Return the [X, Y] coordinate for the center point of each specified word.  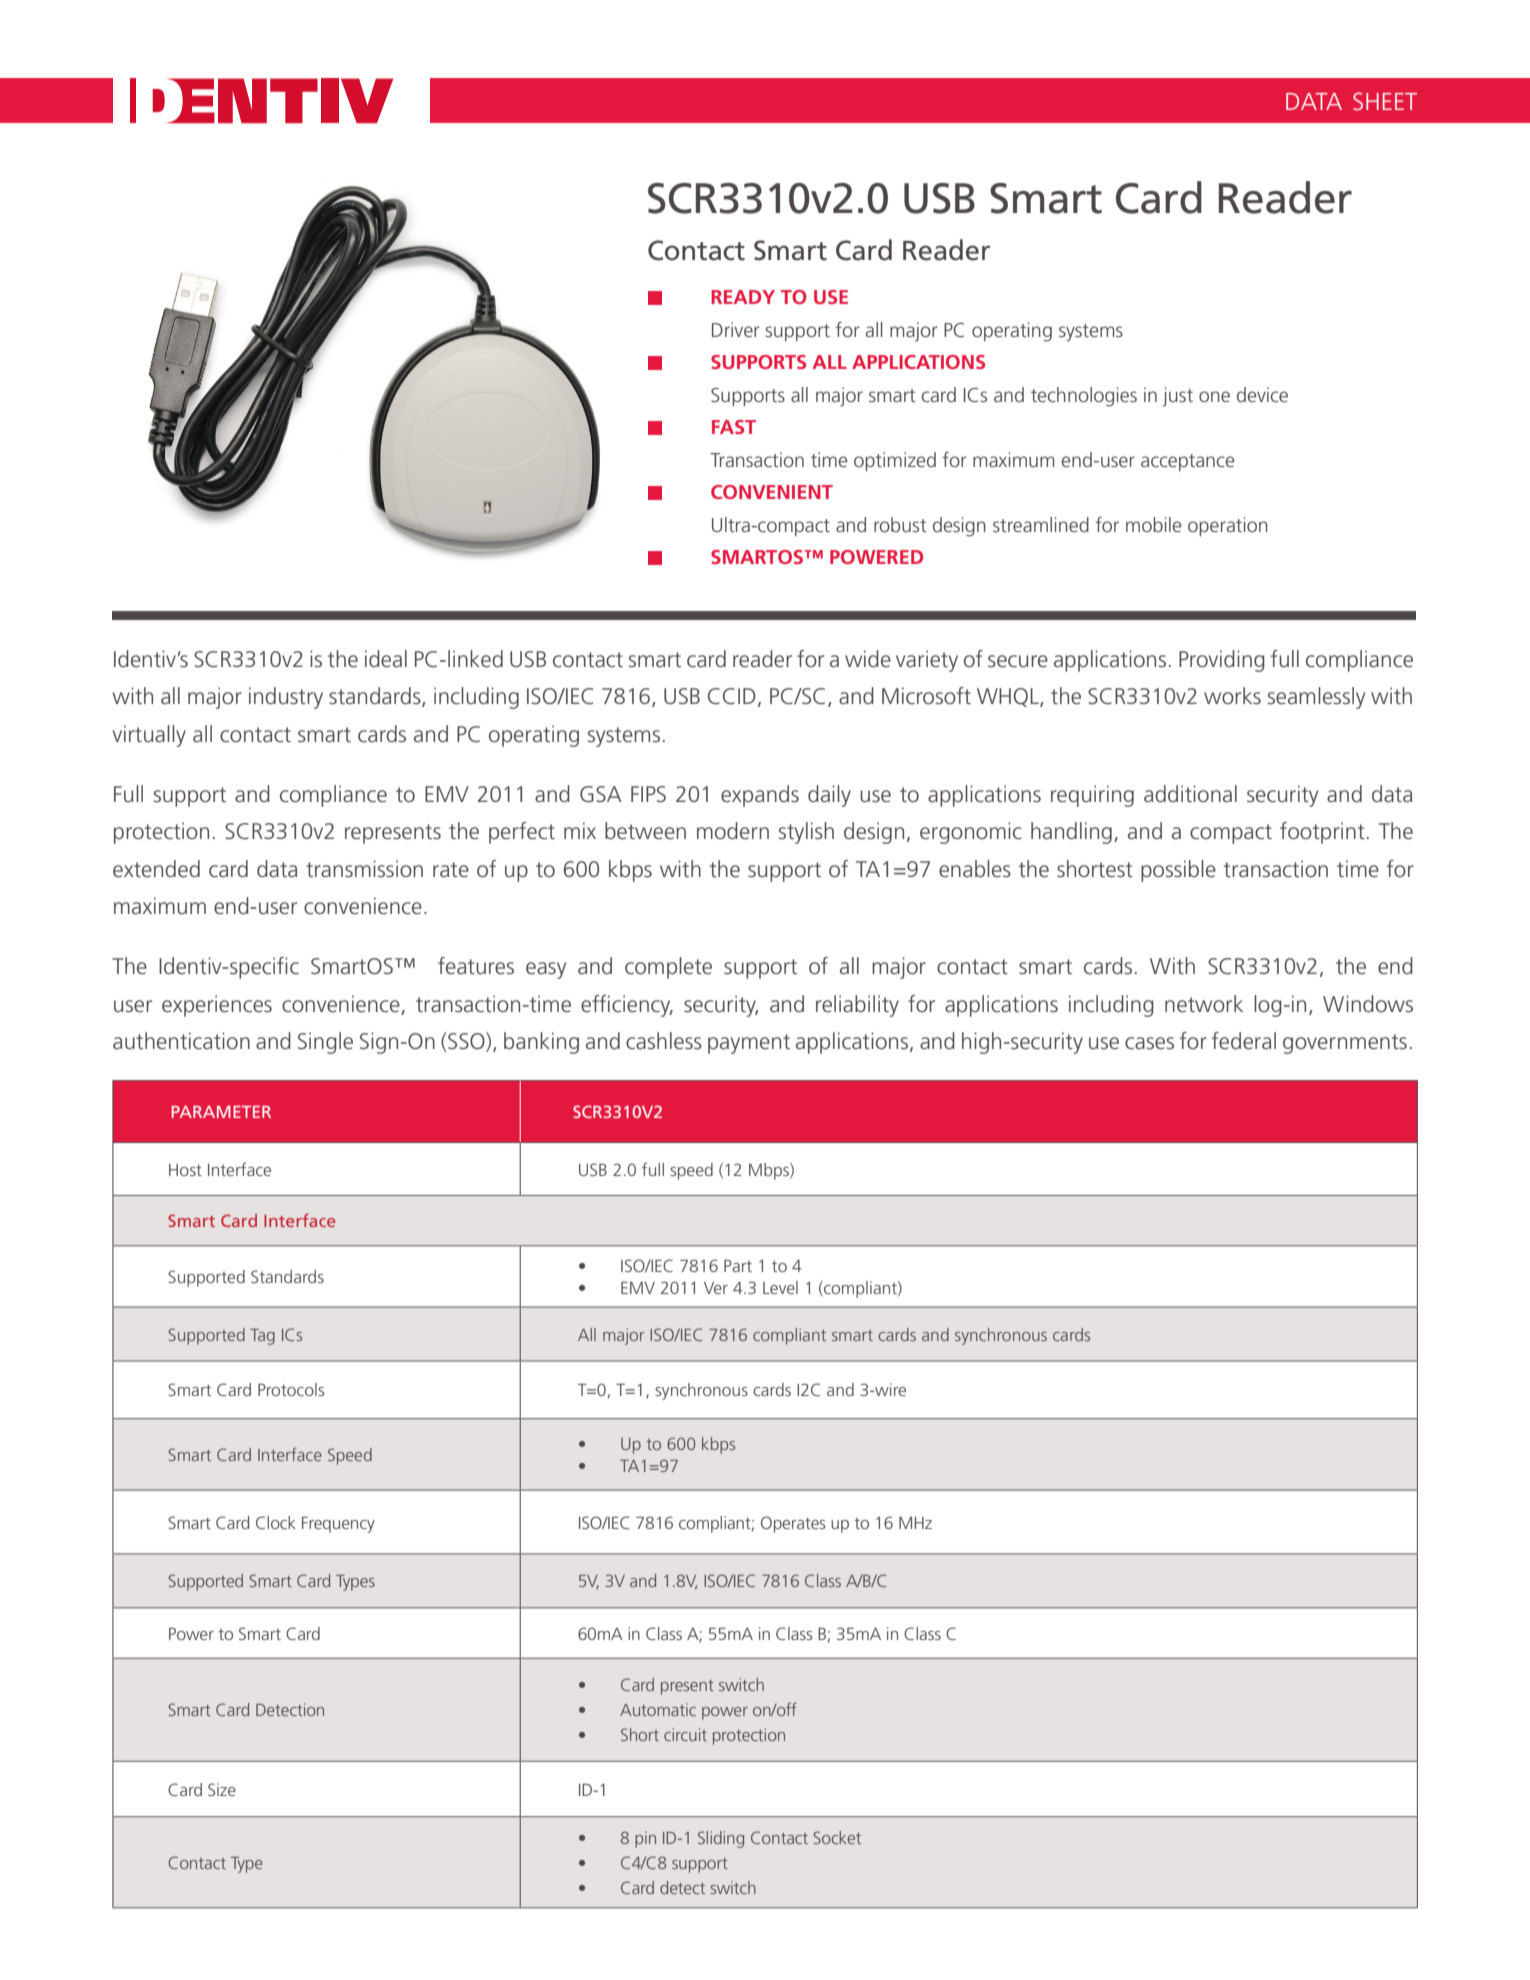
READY [743, 297]
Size [222, 1789]
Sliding [721, 1839]
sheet [1385, 101]
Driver [736, 329]
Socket [837, 1837]
